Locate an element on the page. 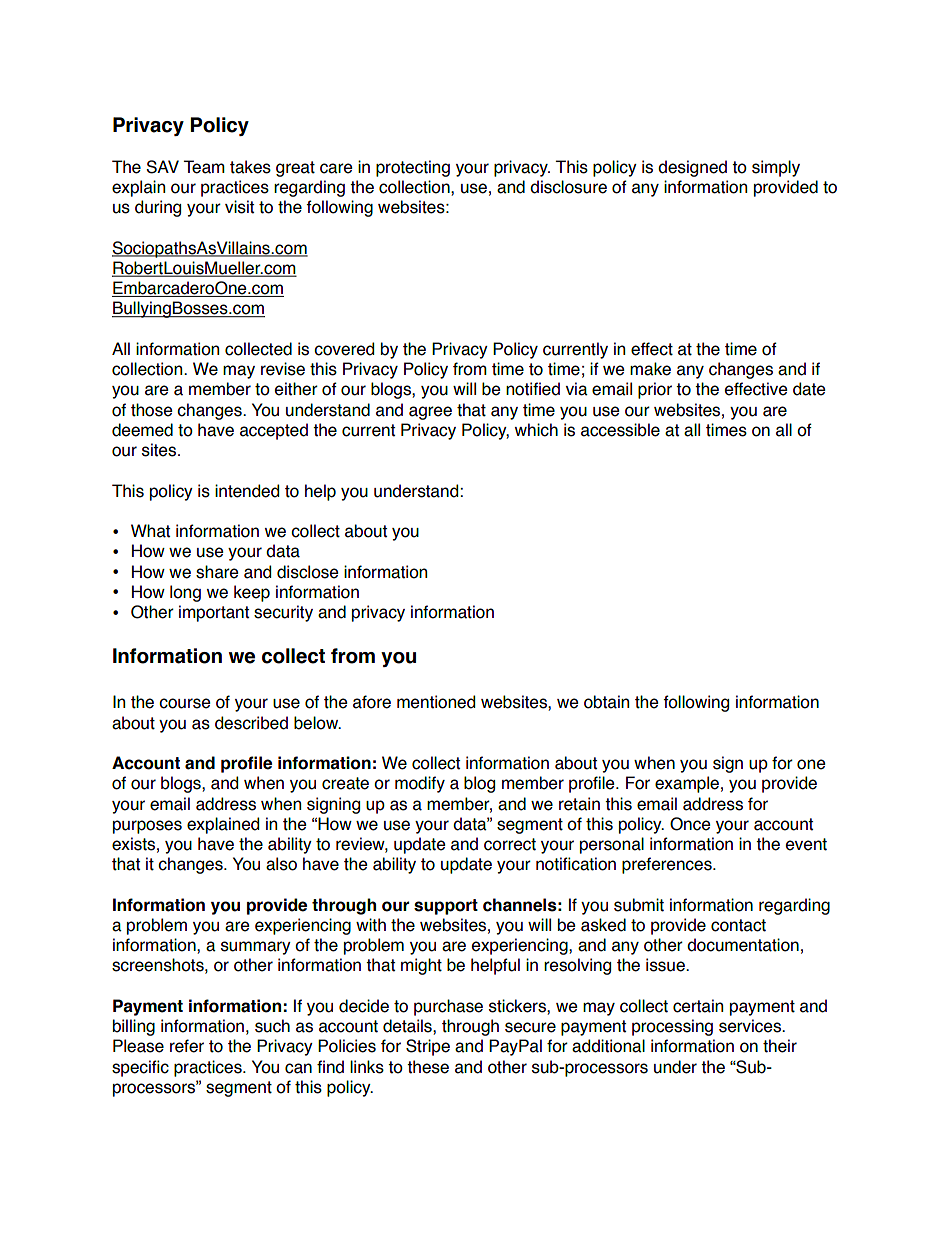 The image size is (952, 1233). Stripe is located at coordinates (428, 1047).
